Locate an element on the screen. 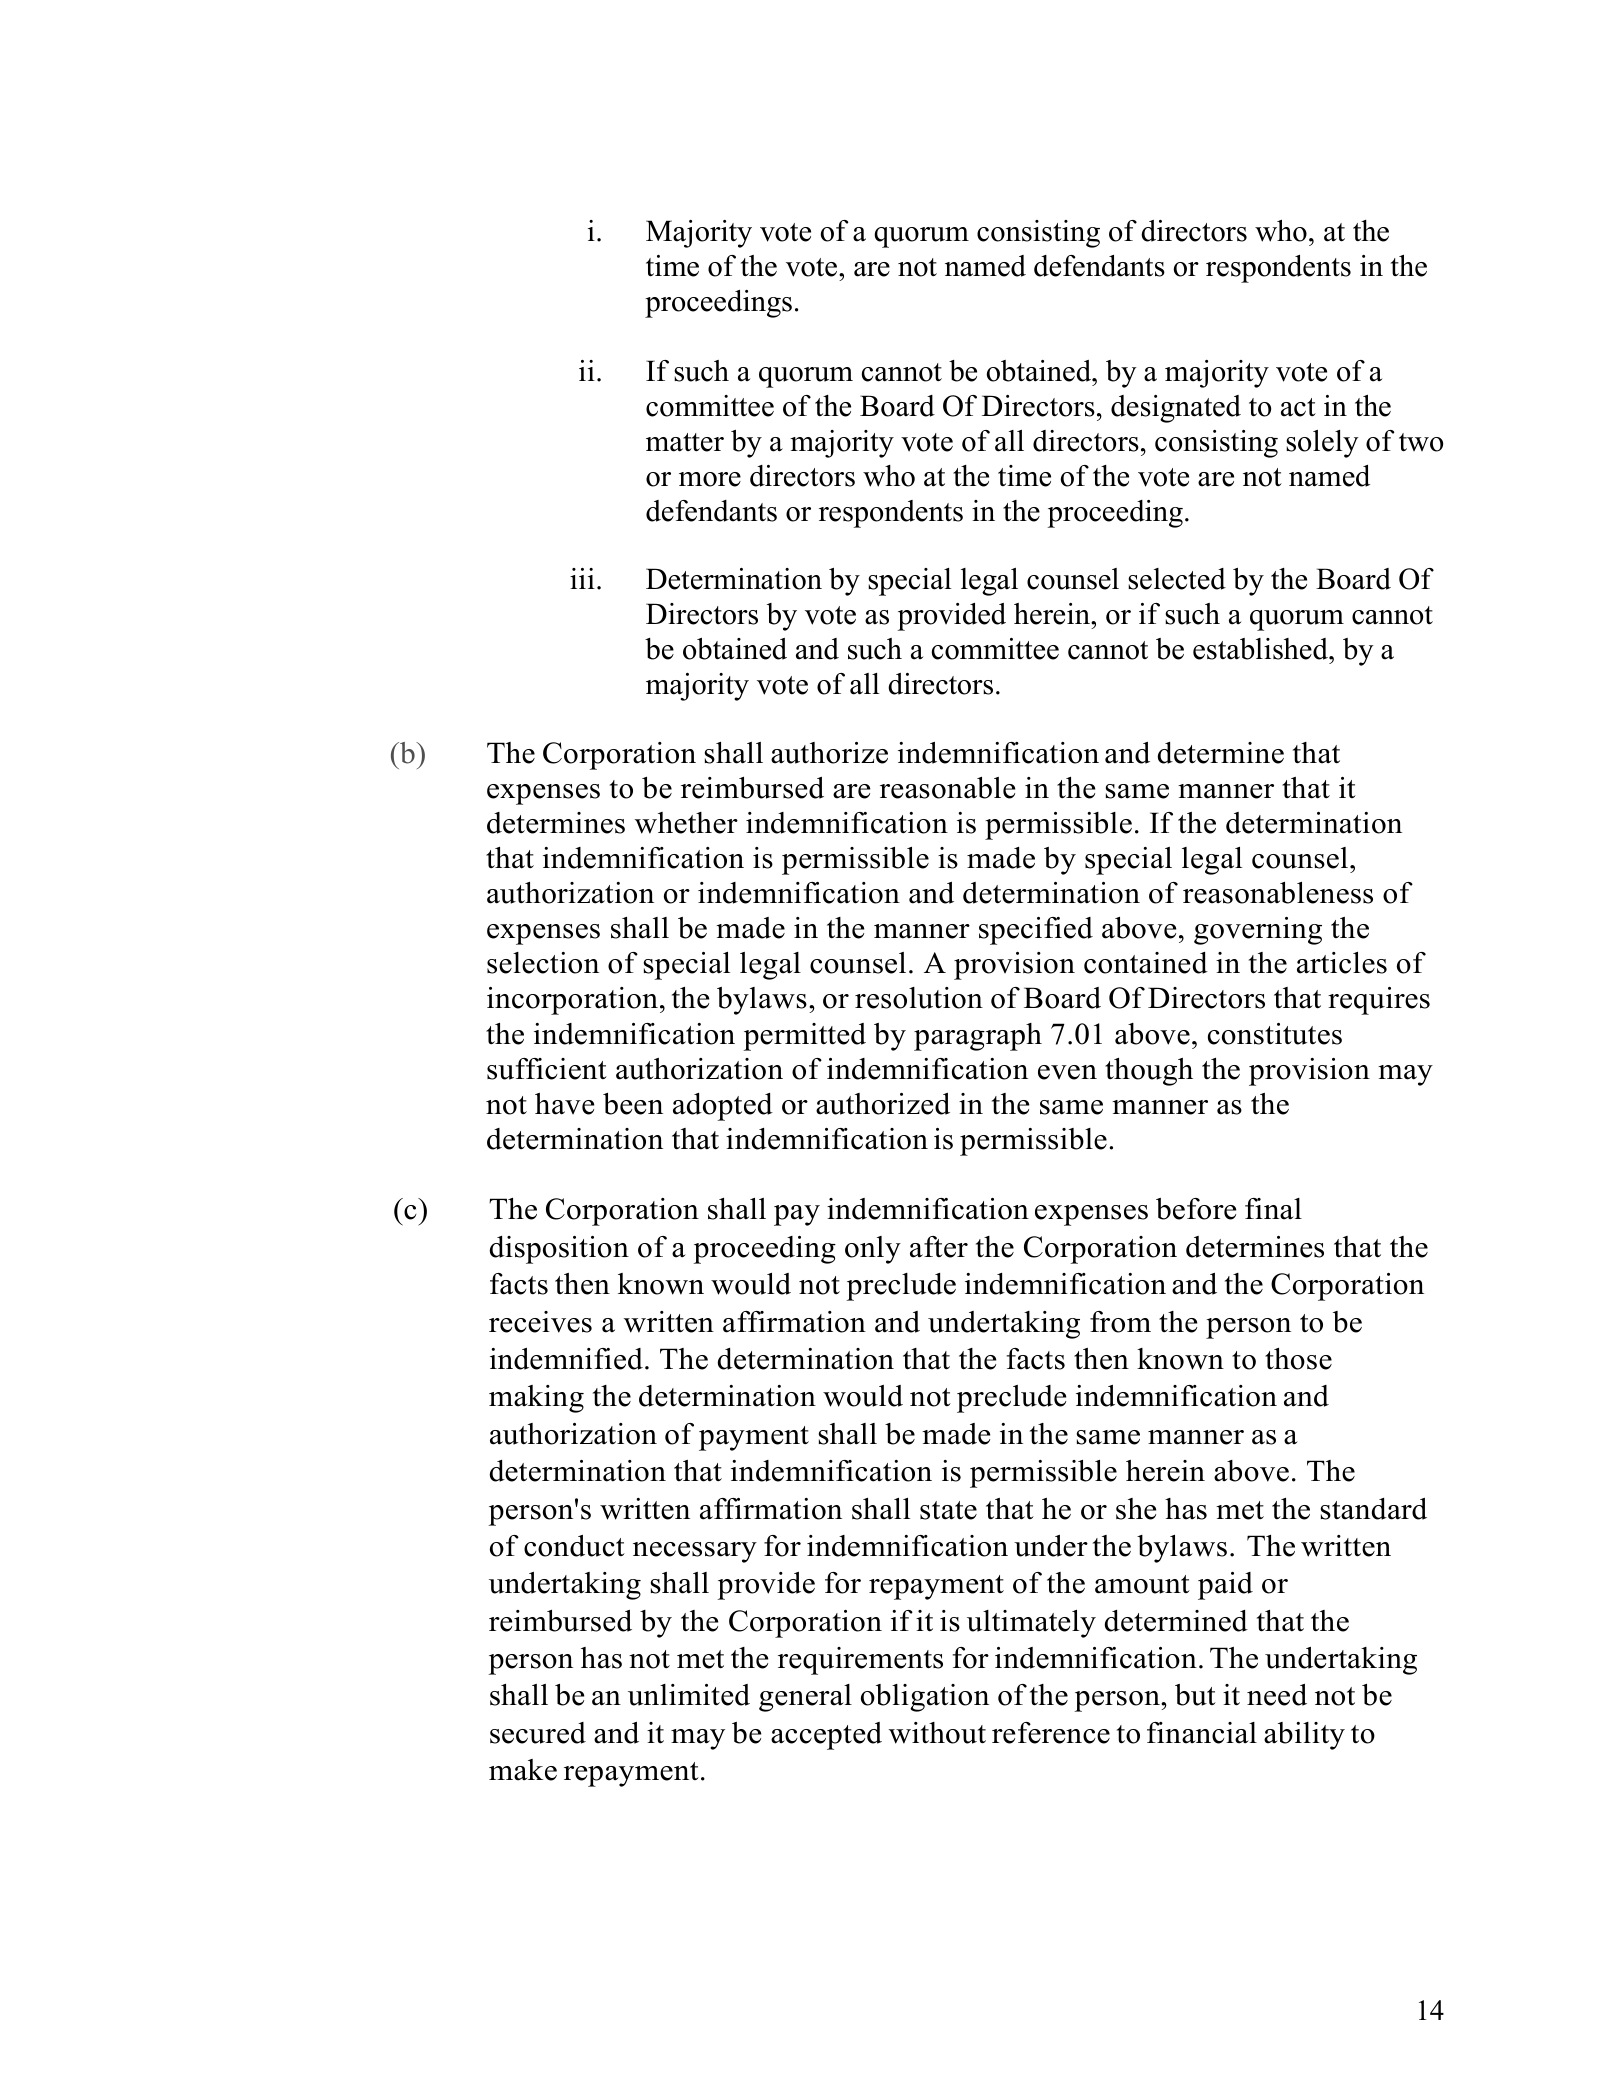  constitutes is located at coordinates (1275, 1034).
